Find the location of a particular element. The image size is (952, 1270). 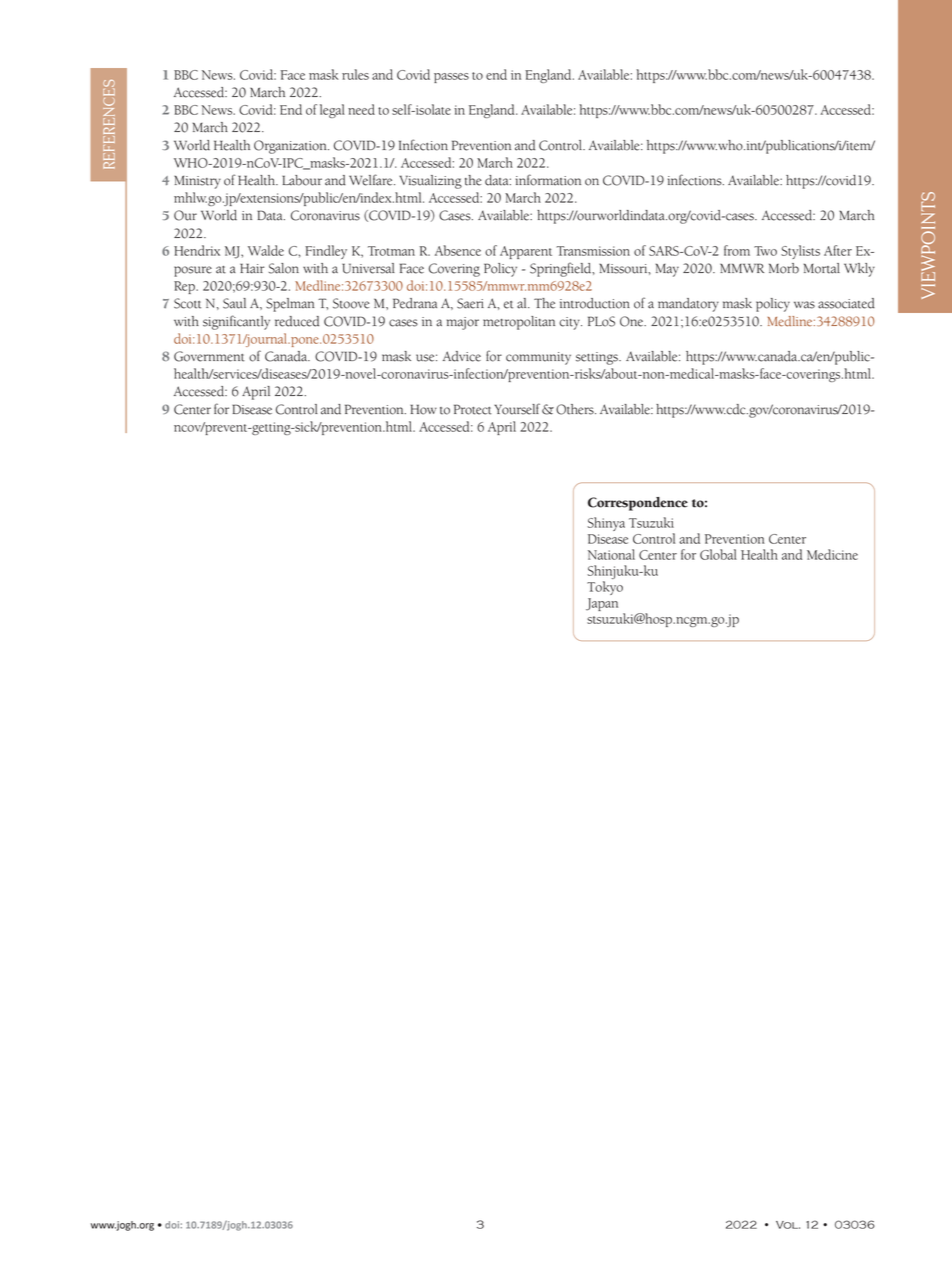

significantly is located at coordinates (236, 322).
